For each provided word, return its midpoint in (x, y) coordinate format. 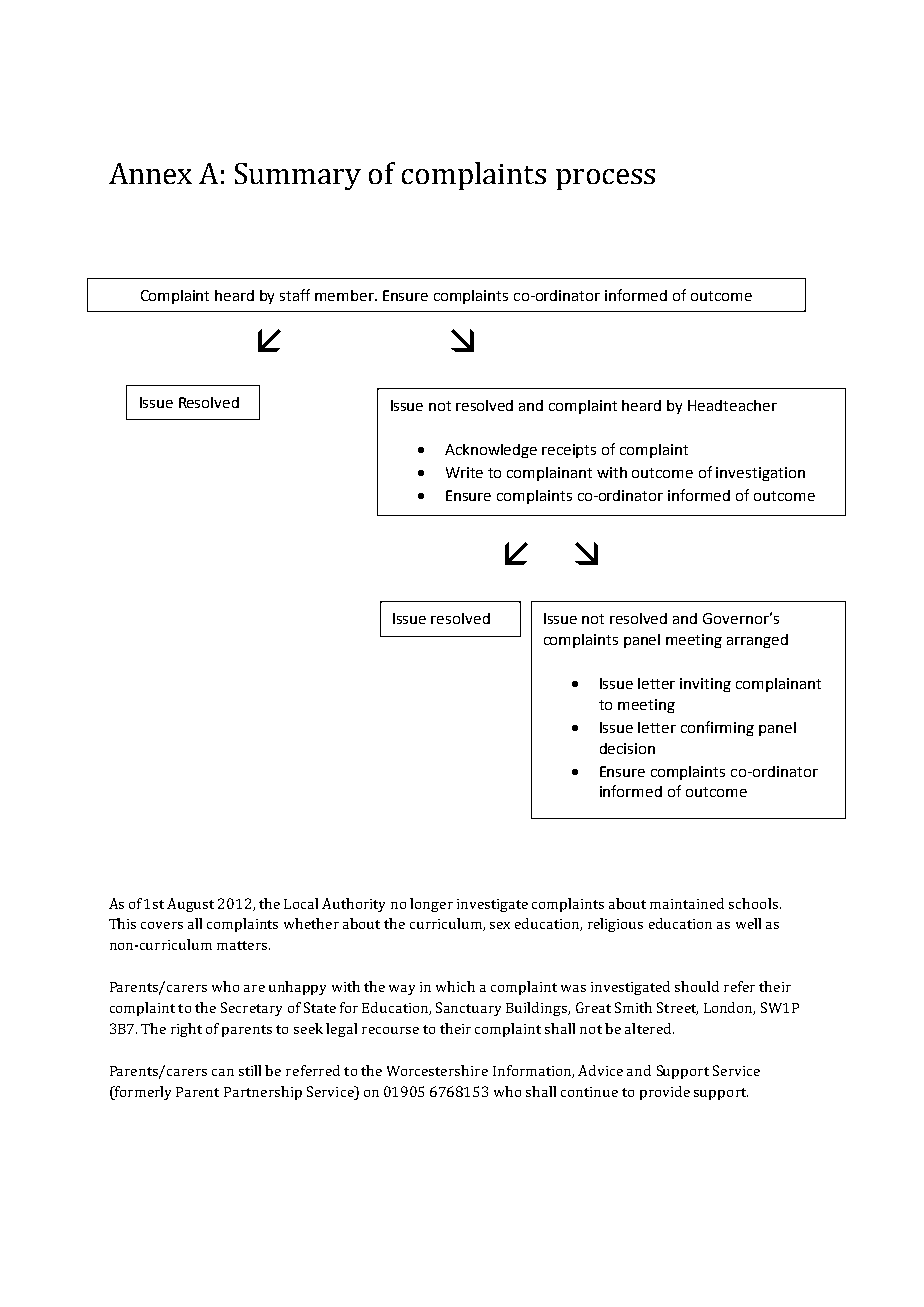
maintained (687, 903)
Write (464, 472)
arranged (757, 641)
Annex (150, 173)
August (190, 905)
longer (431, 905)
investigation (760, 474)
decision (627, 748)
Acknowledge (491, 451)
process (605, 179)
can (223, 1072)
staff (295, 295)
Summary (298, 176)
